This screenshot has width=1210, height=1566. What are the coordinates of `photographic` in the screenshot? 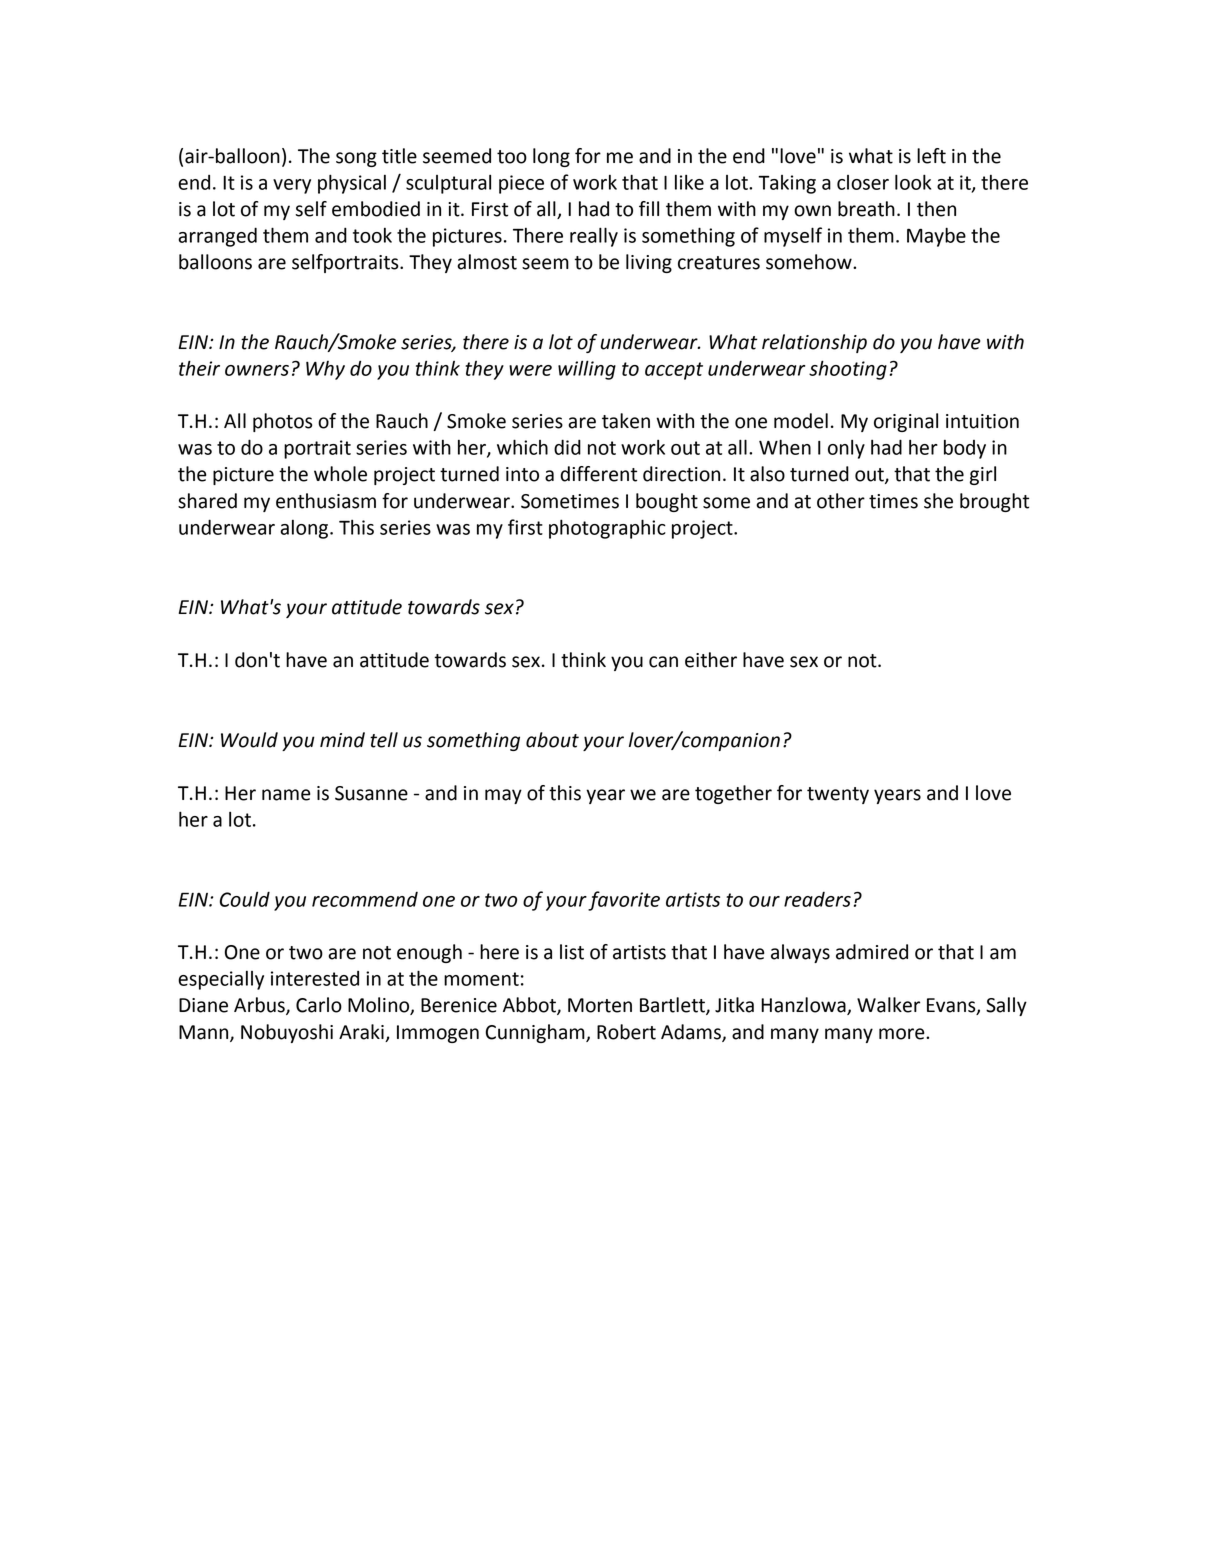 It's located at (607, 529).
